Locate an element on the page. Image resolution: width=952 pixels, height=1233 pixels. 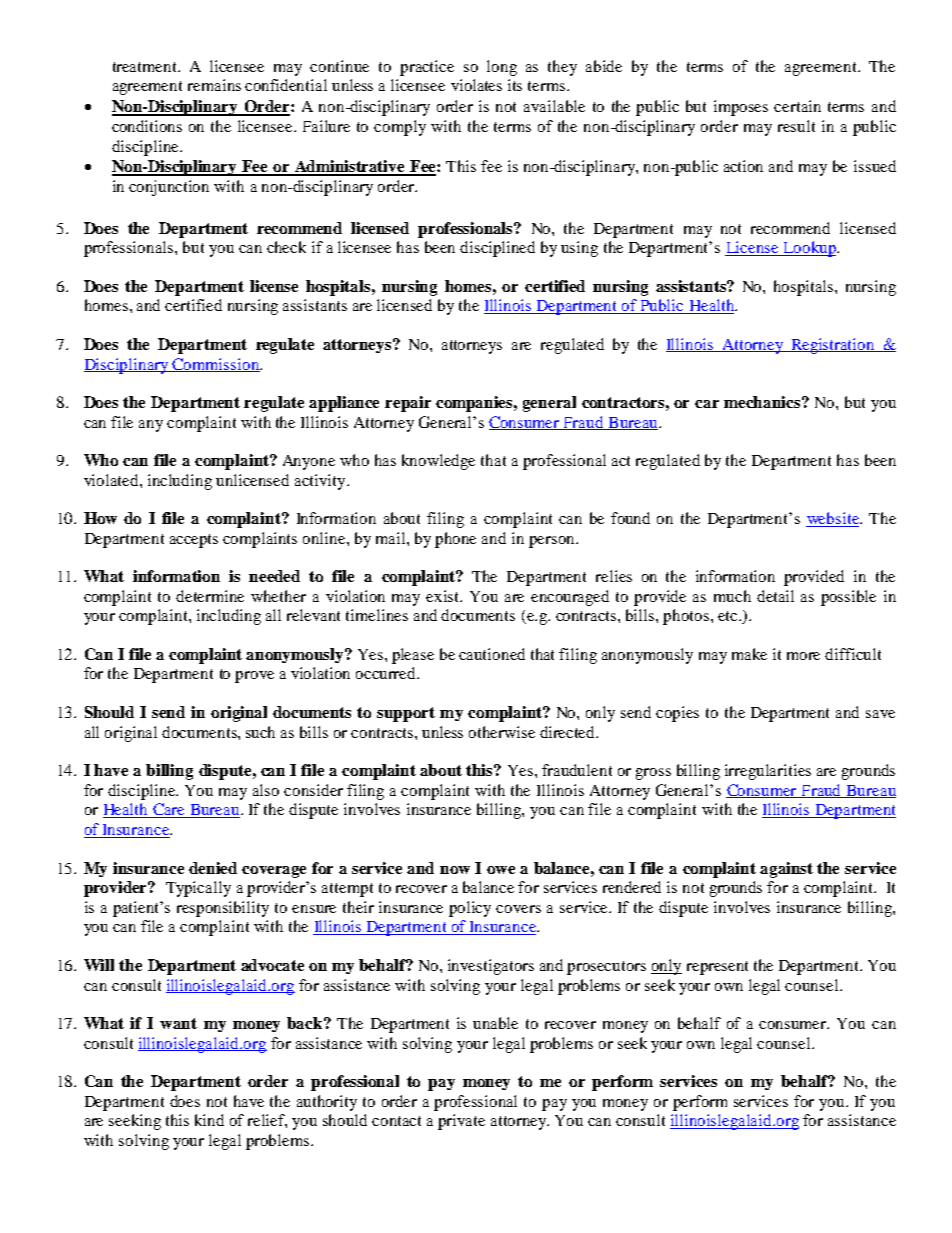
detail is located at coordinates (775, 596).
